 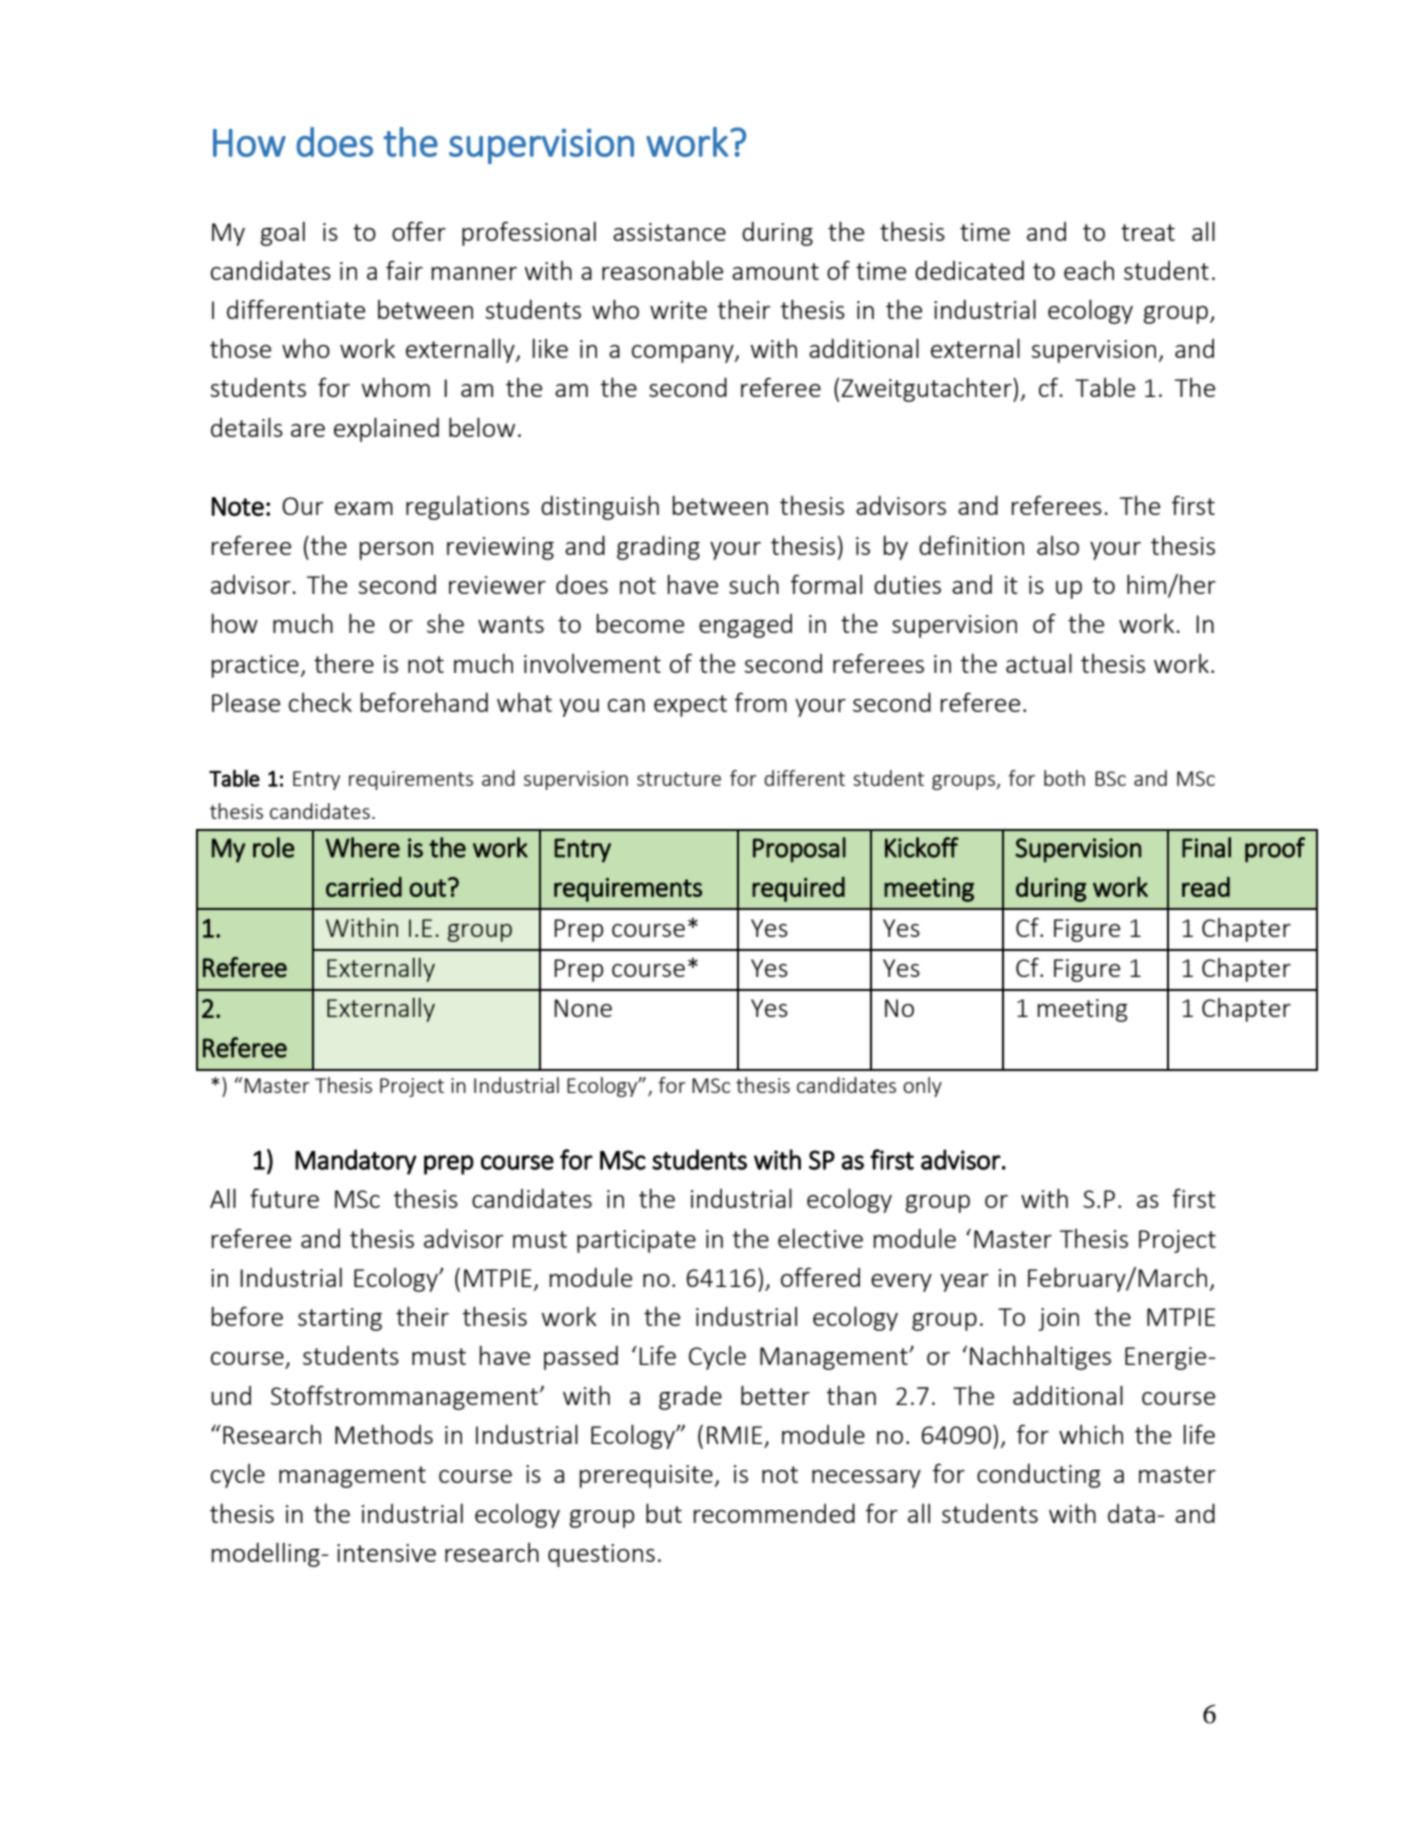 I want to click on treat, so click(x=1148, y=232).
